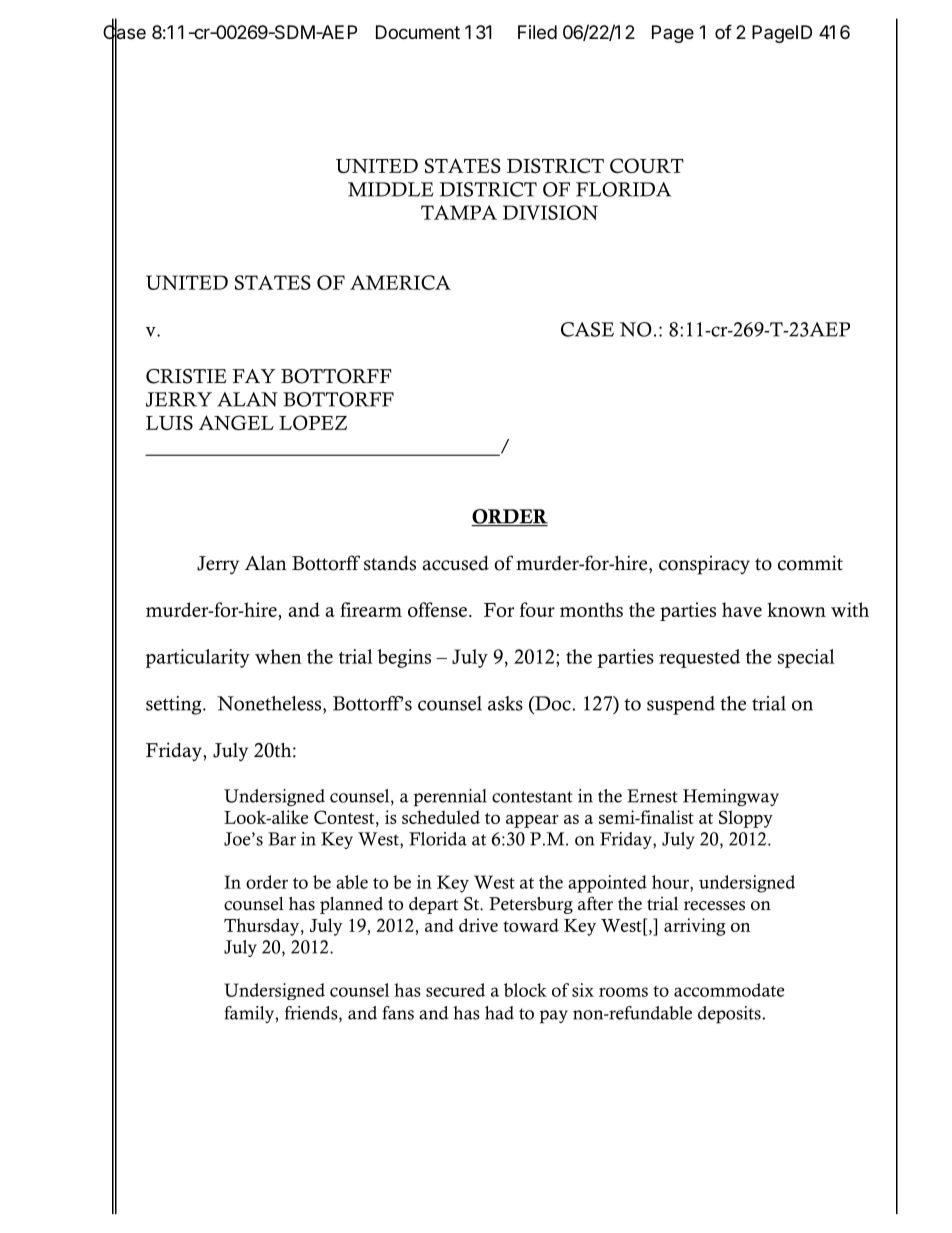 Image resolution: width=952 pixels, height=1233 pixels. Describe the element at coordinates (810, 563) in the screenshot. I see `commit` at that location.
